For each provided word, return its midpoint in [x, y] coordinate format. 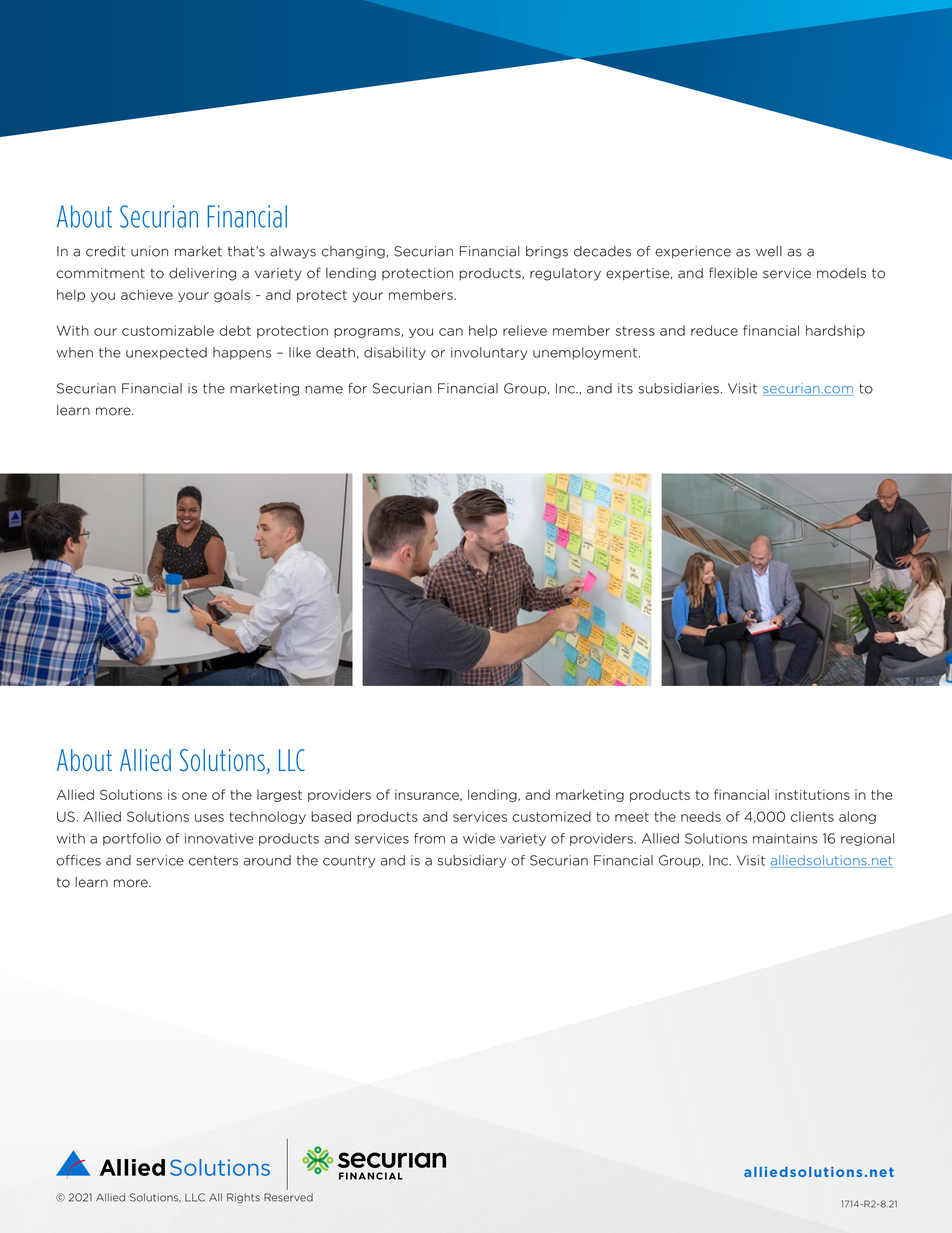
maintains [785, 838]
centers [213, 861]
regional [867, 839]
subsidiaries [679, 388]
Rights [243, 1198]
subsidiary [472, 861]
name [324, 390]
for [357, 388]
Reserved [288, 1197]
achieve [147, 294]
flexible [733, 273]
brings [547, 252]
